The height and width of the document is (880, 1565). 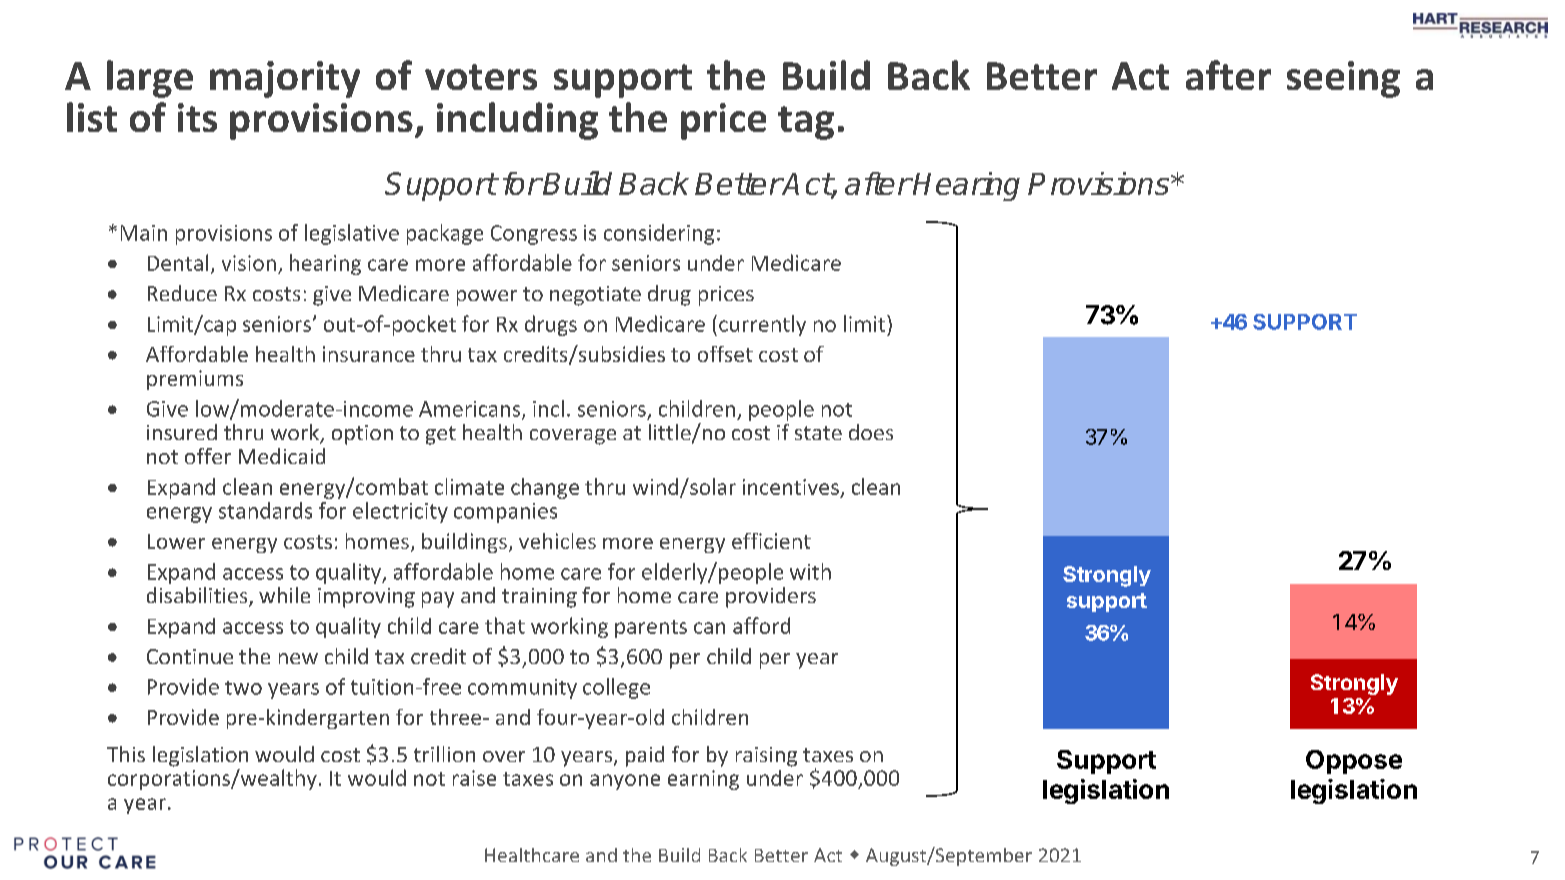 I want to click on Reduce, so click(x=182, y=293).
